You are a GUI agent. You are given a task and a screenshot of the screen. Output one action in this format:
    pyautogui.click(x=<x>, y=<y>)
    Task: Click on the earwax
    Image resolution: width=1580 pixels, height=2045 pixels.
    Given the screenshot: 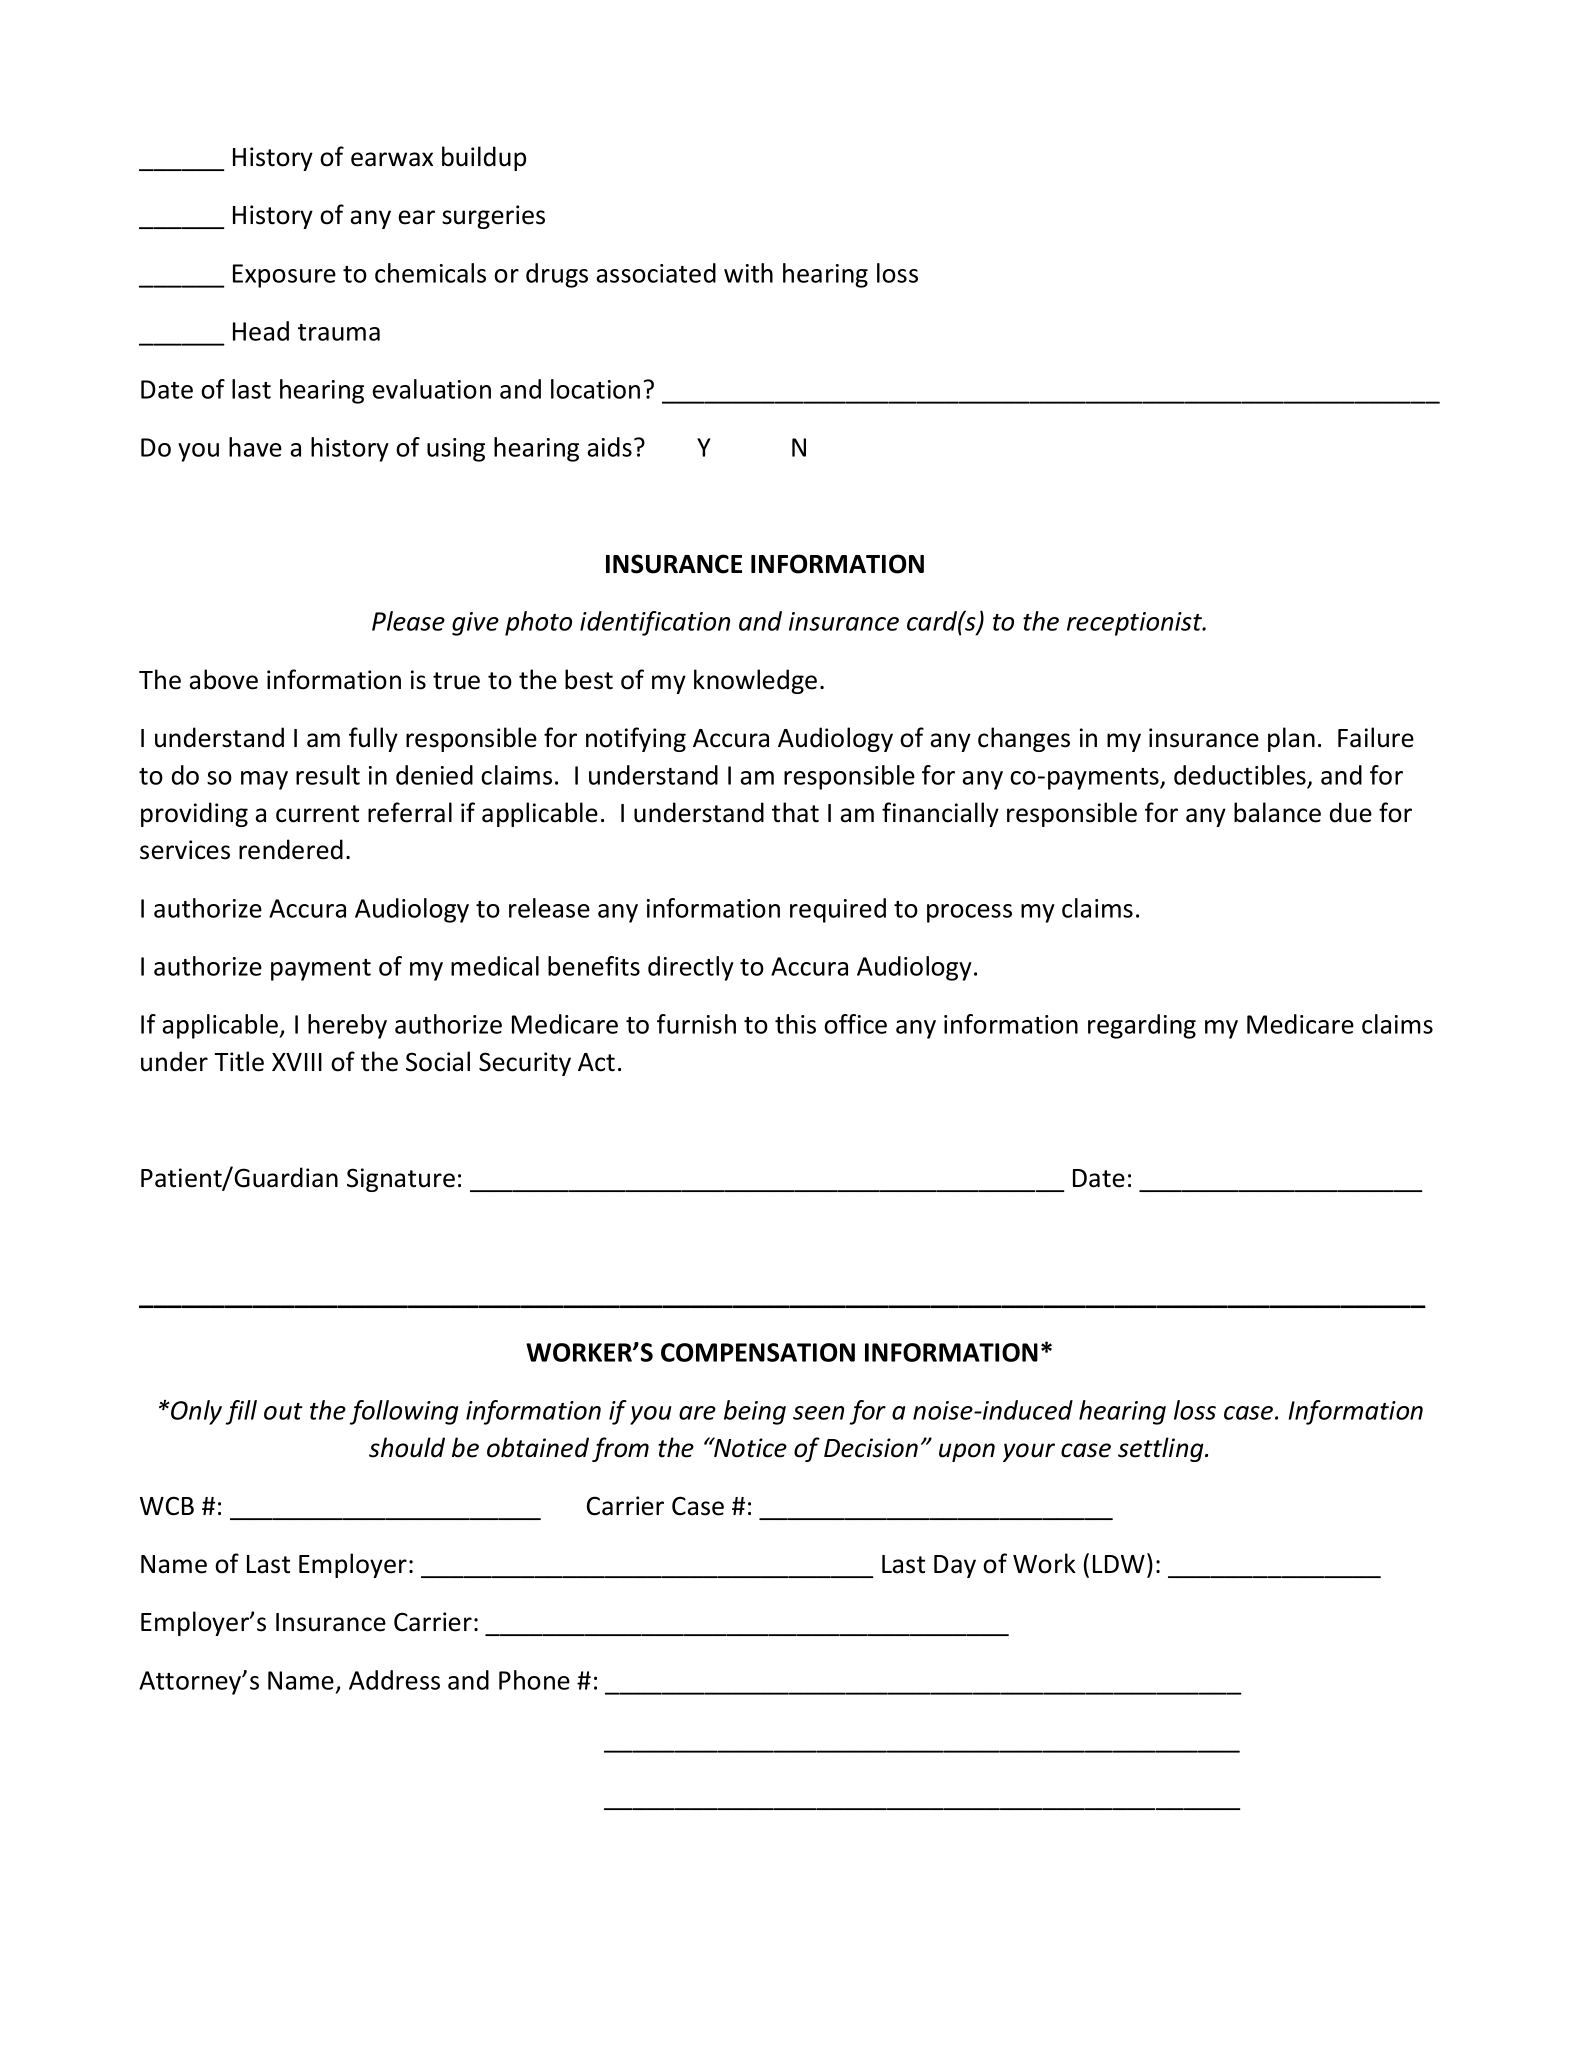 What is the action you would take?
    pyautogui.click(x=392, y=159)
